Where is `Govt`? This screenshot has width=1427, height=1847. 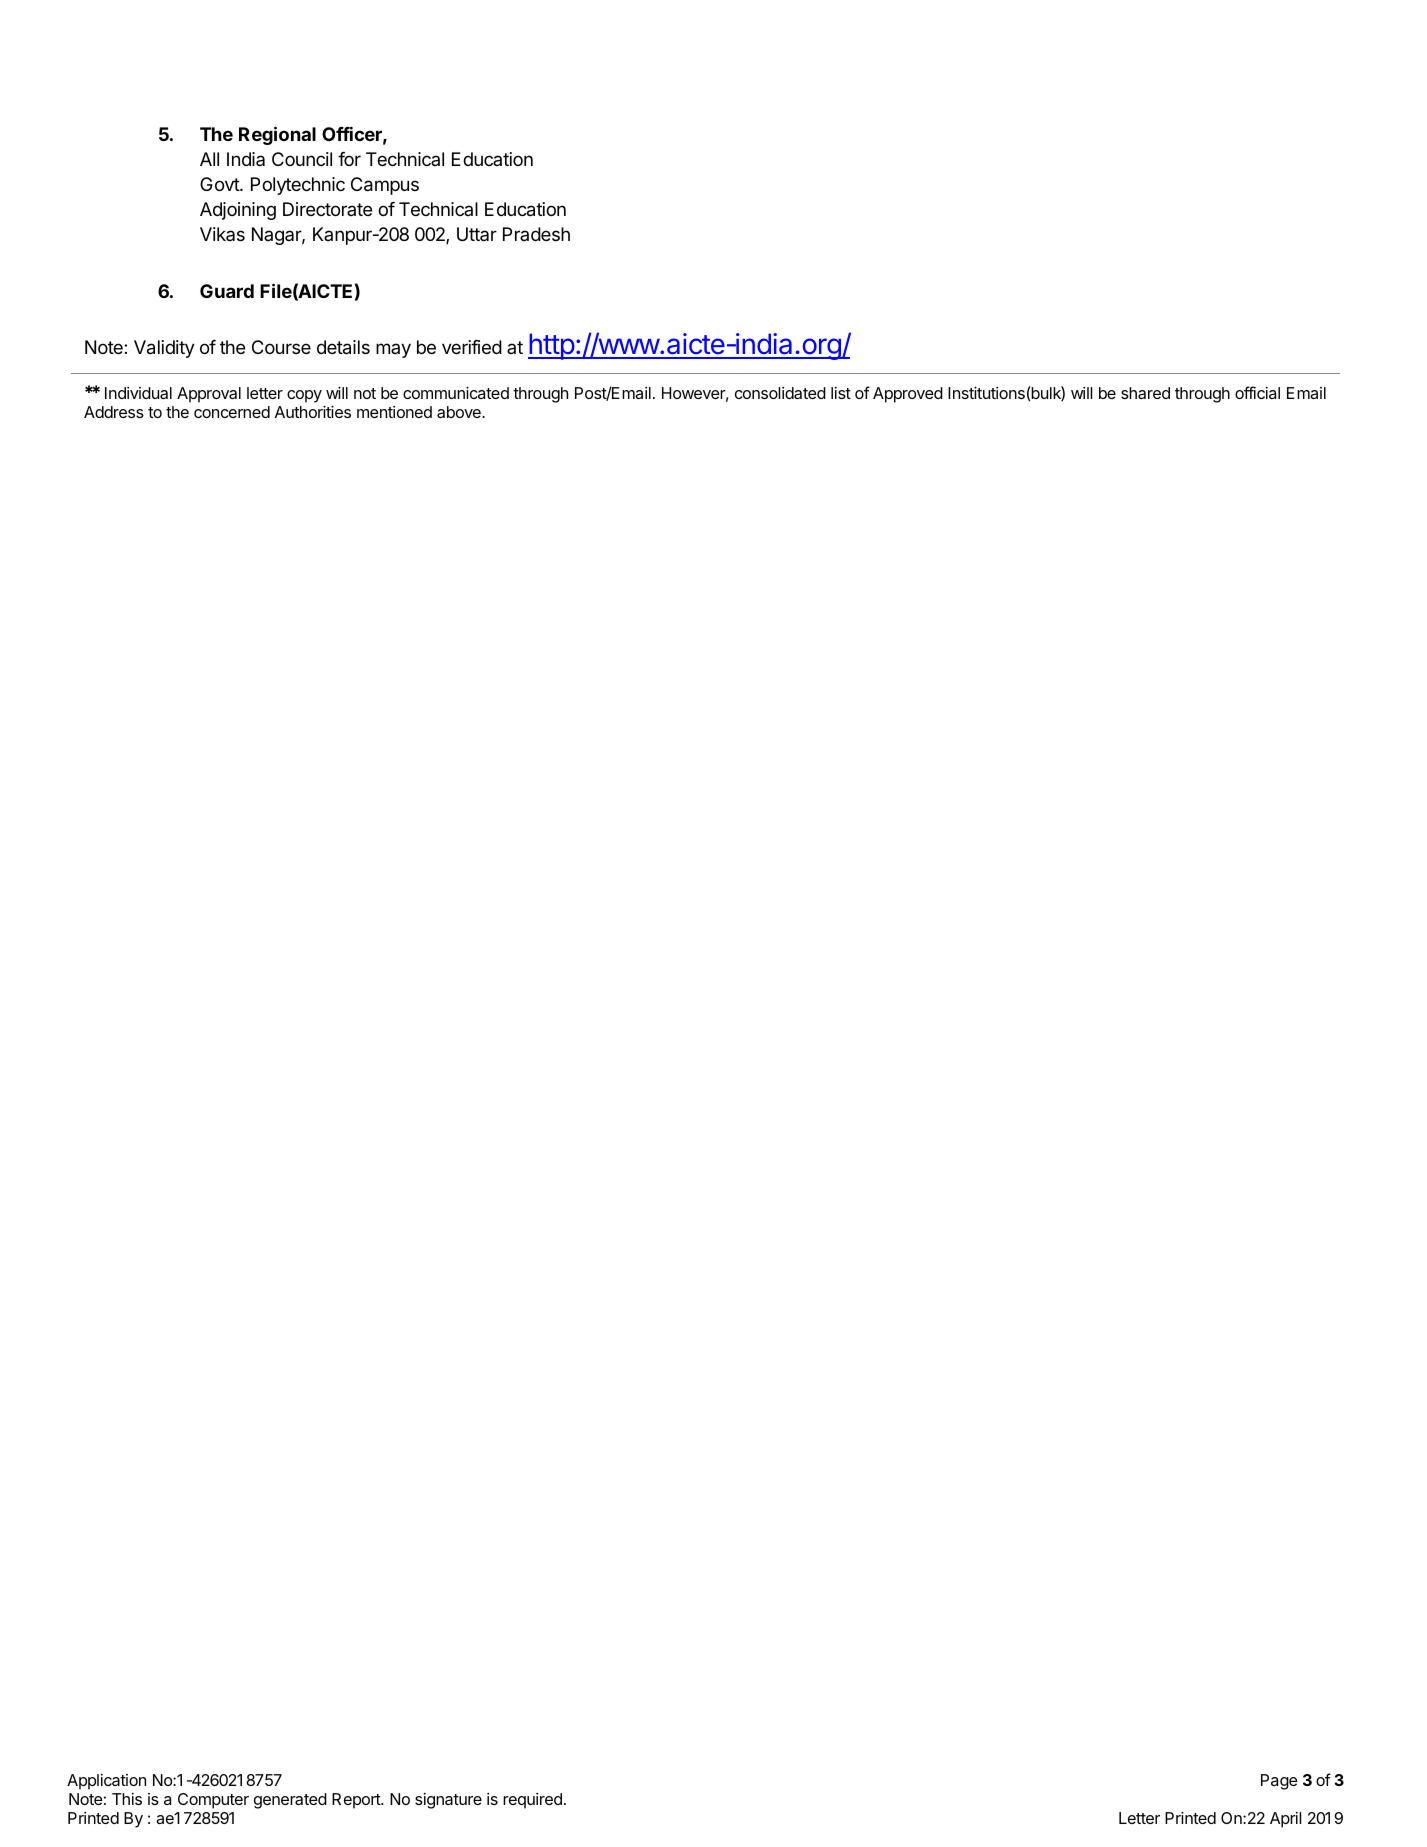 Govt is located at coordinates (220, 184).
